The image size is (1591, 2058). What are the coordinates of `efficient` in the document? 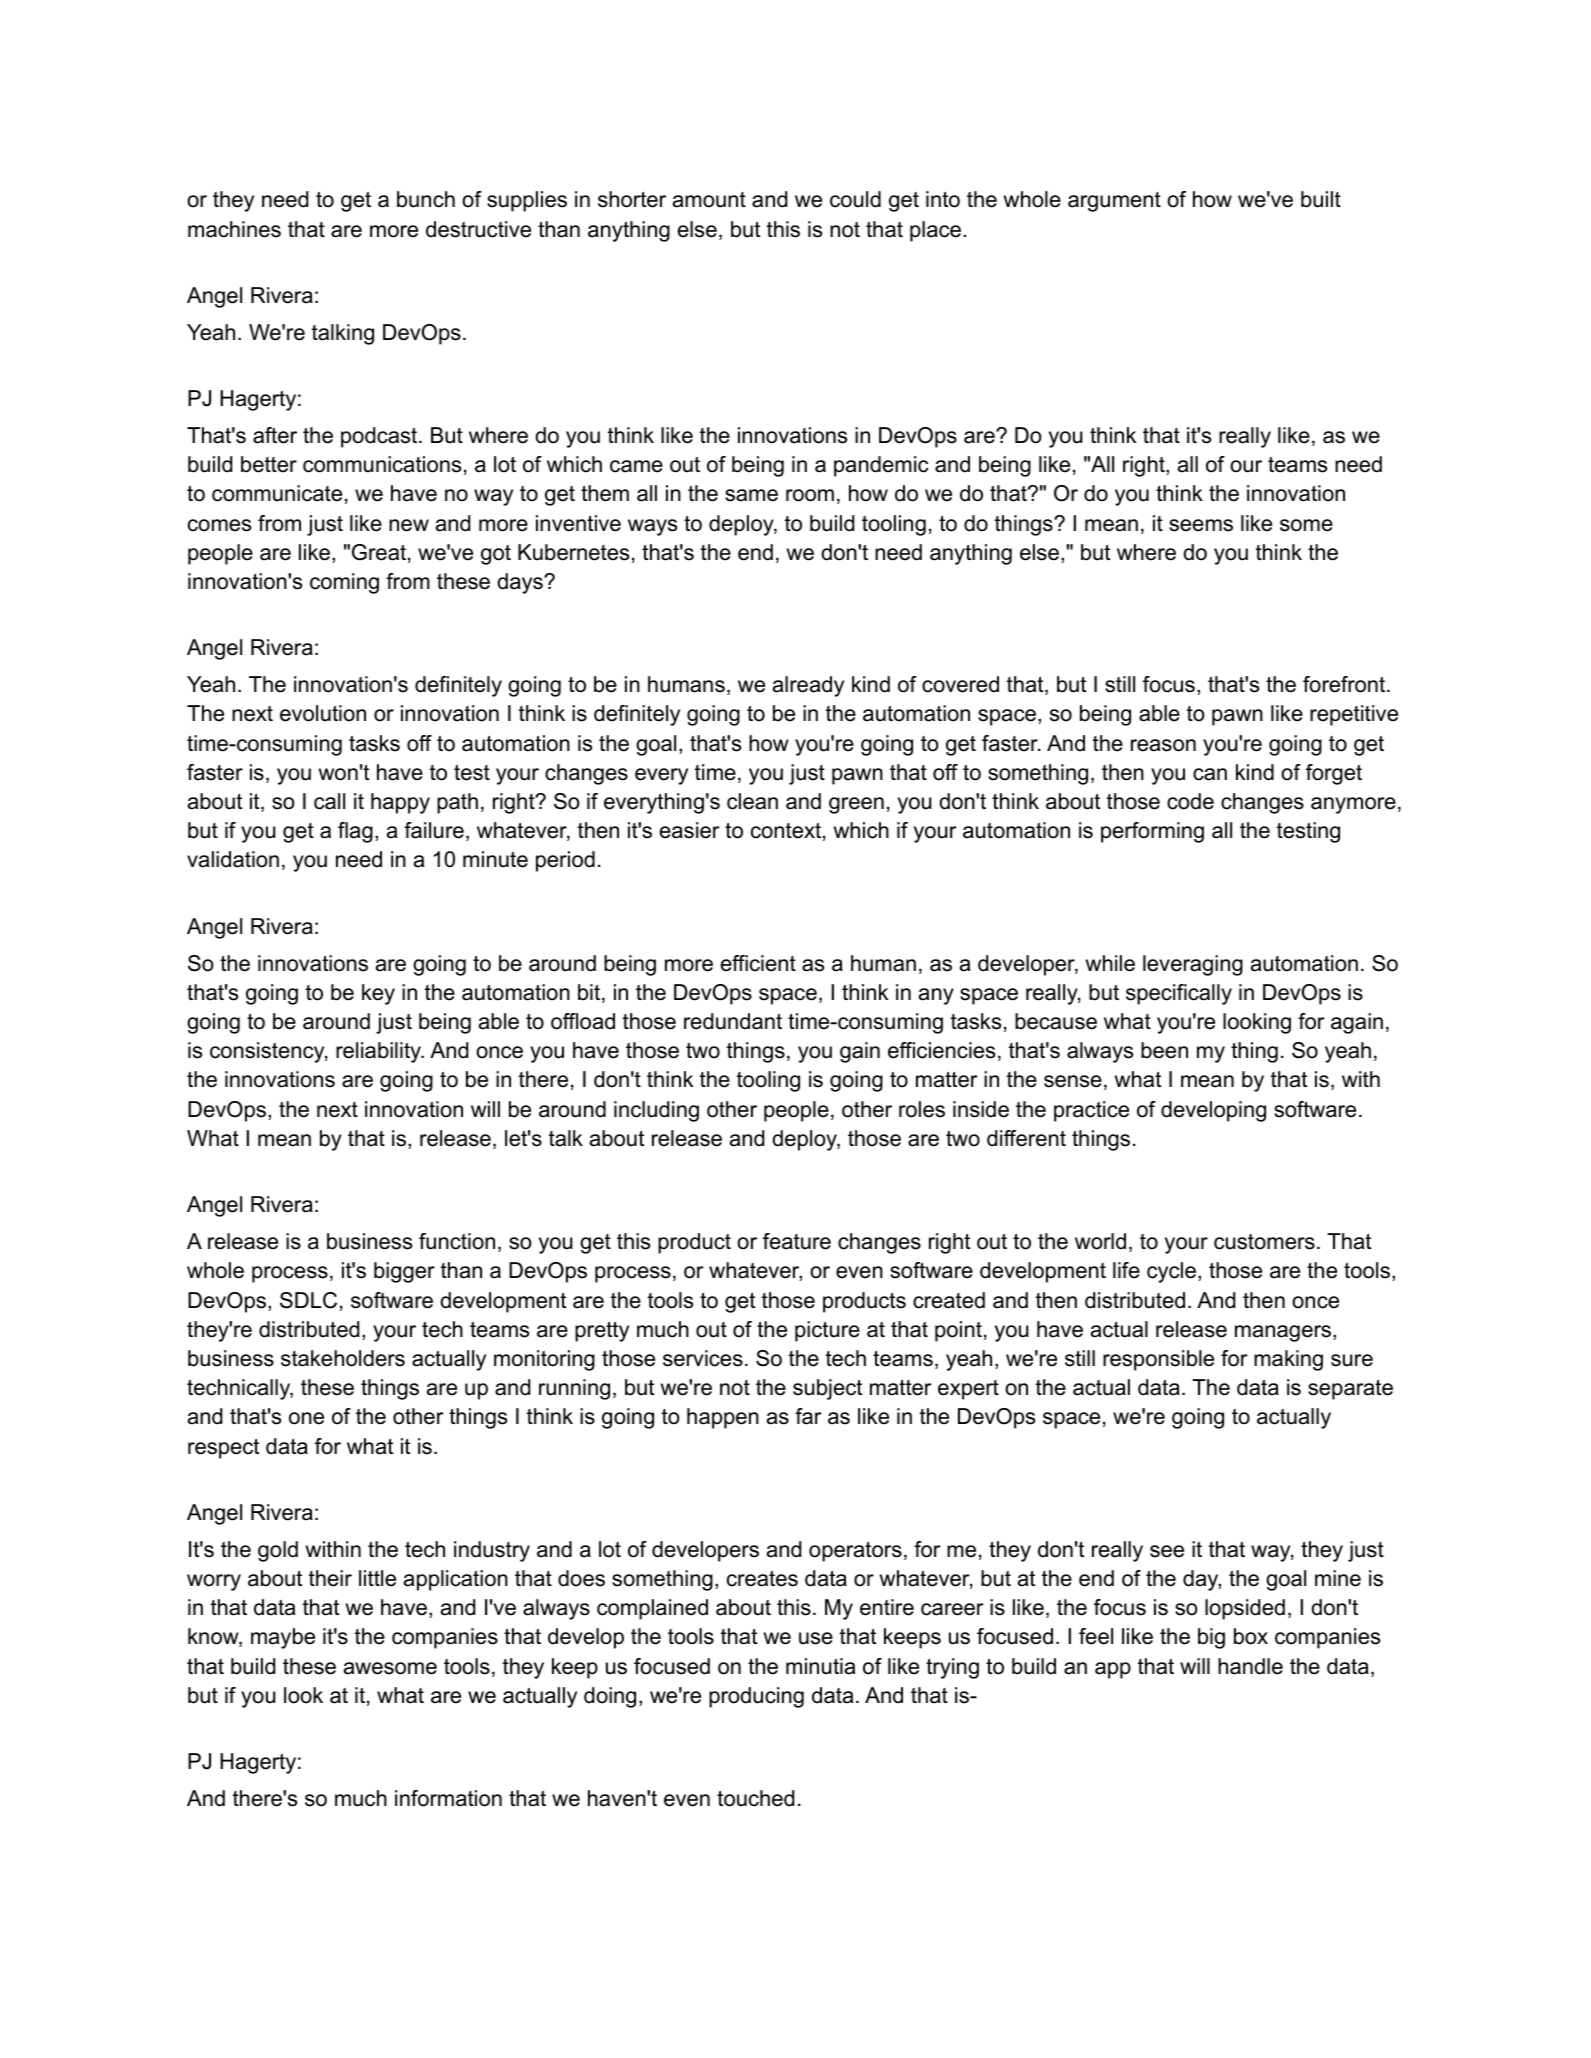 It's located at (758, 963).
